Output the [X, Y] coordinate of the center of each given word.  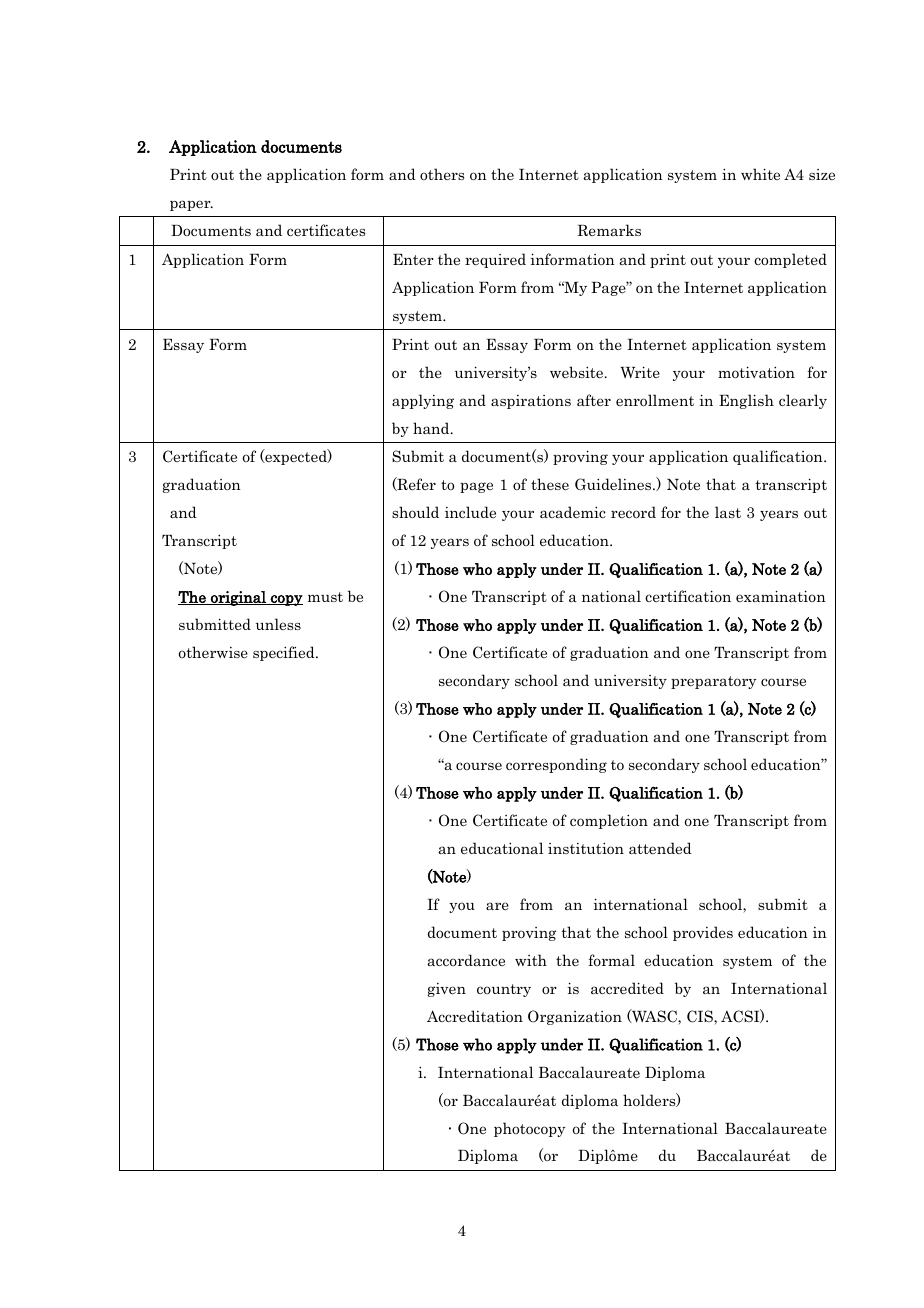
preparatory [713, 682]
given [447, 990]
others [442, 174]
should [415, 512]
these [550, 484]
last [728, 512]
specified [285, 653]
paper [191, 205]
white [760, 174]
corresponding [556, 765]
